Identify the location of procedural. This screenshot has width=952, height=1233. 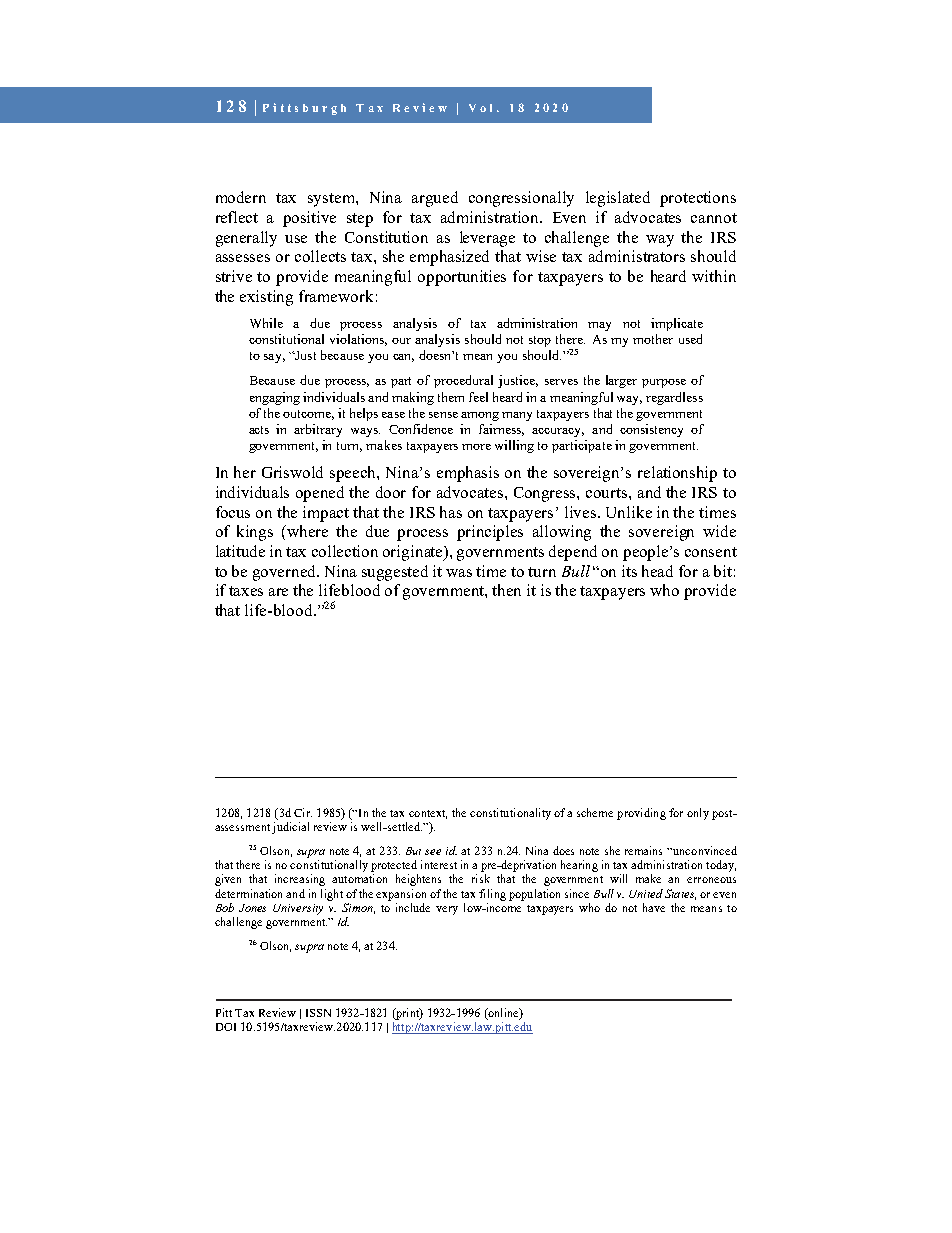
(463, 381).
